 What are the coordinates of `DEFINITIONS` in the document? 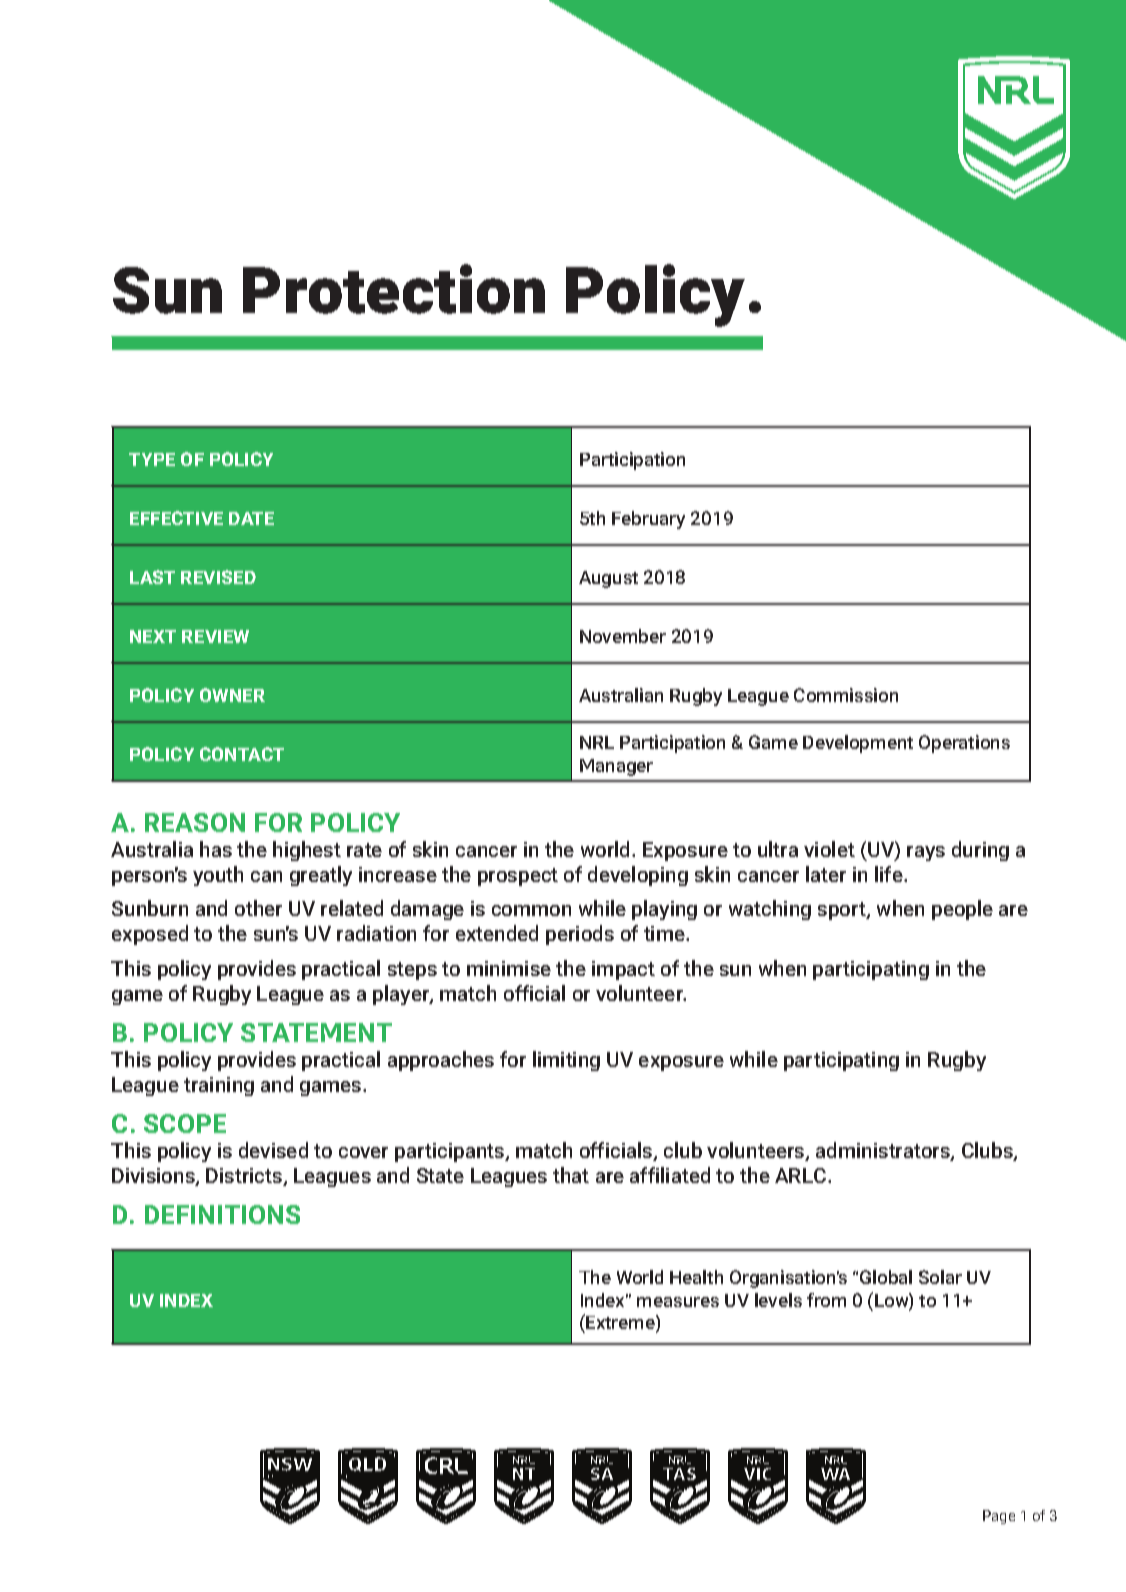 It's located at (222, 1214).
